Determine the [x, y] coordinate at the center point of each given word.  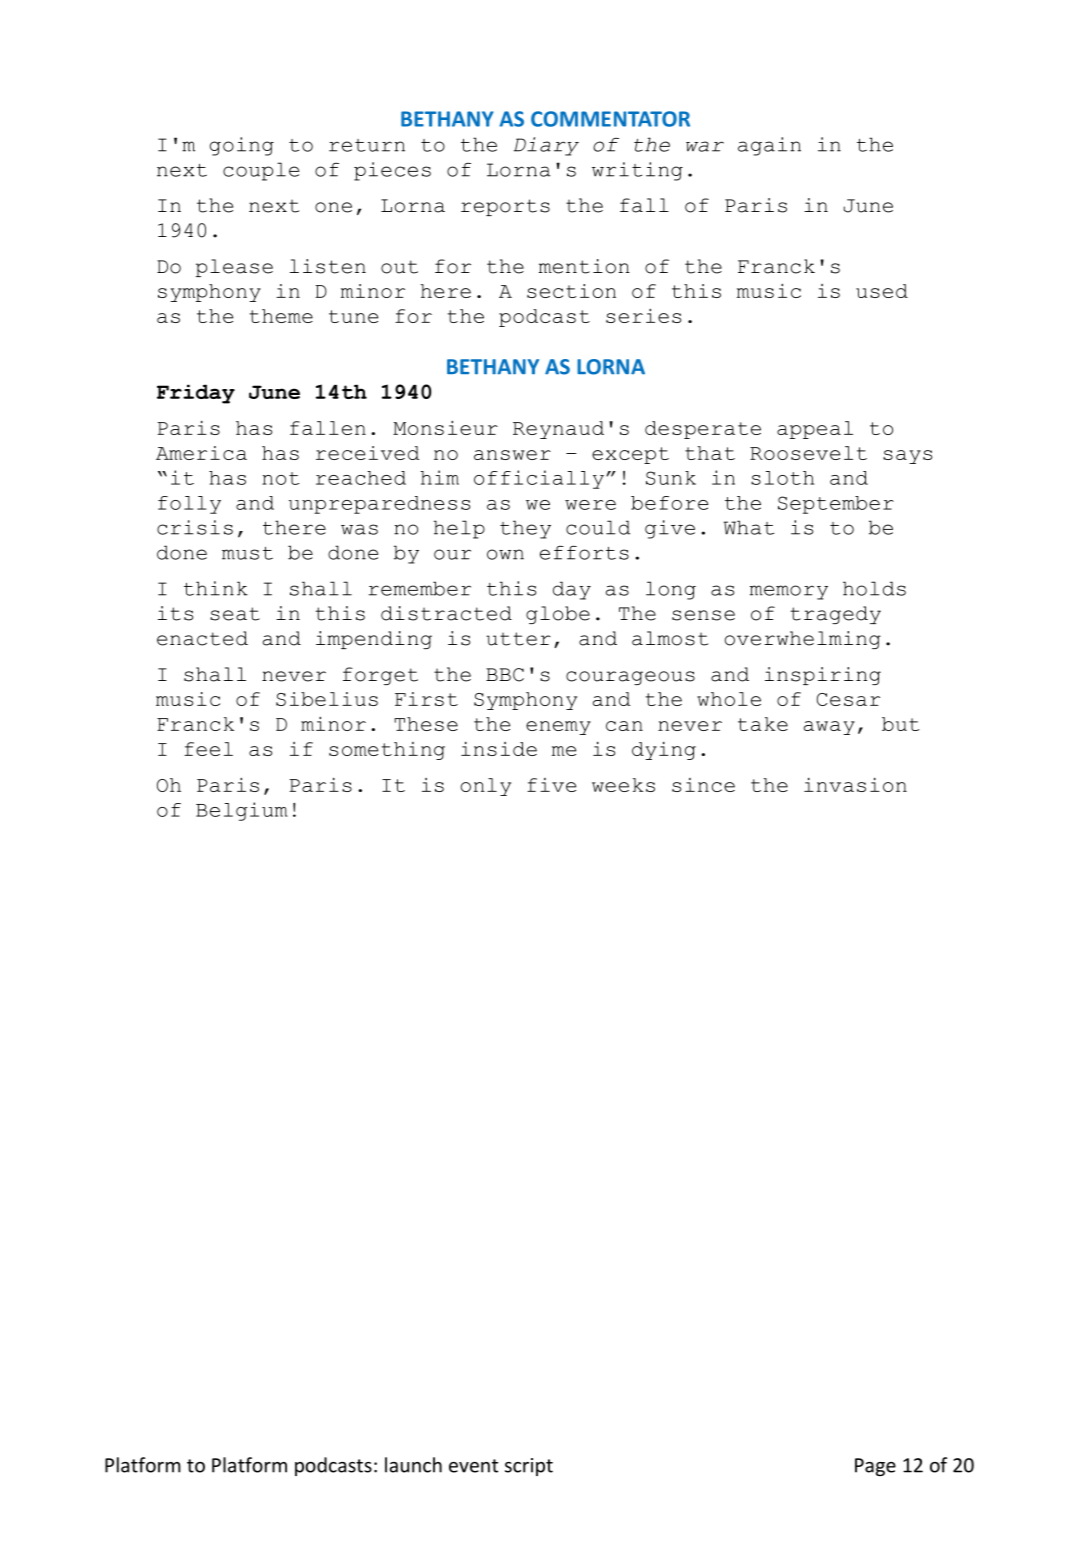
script [529, 1467]
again [769, 146]
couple [261, 171]
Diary [546, 146]
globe [558, 615]
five [551, 785]
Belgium [242, 811]
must [247, 553]
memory [789, 592]
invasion [855, 785]
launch [413, 1465]
